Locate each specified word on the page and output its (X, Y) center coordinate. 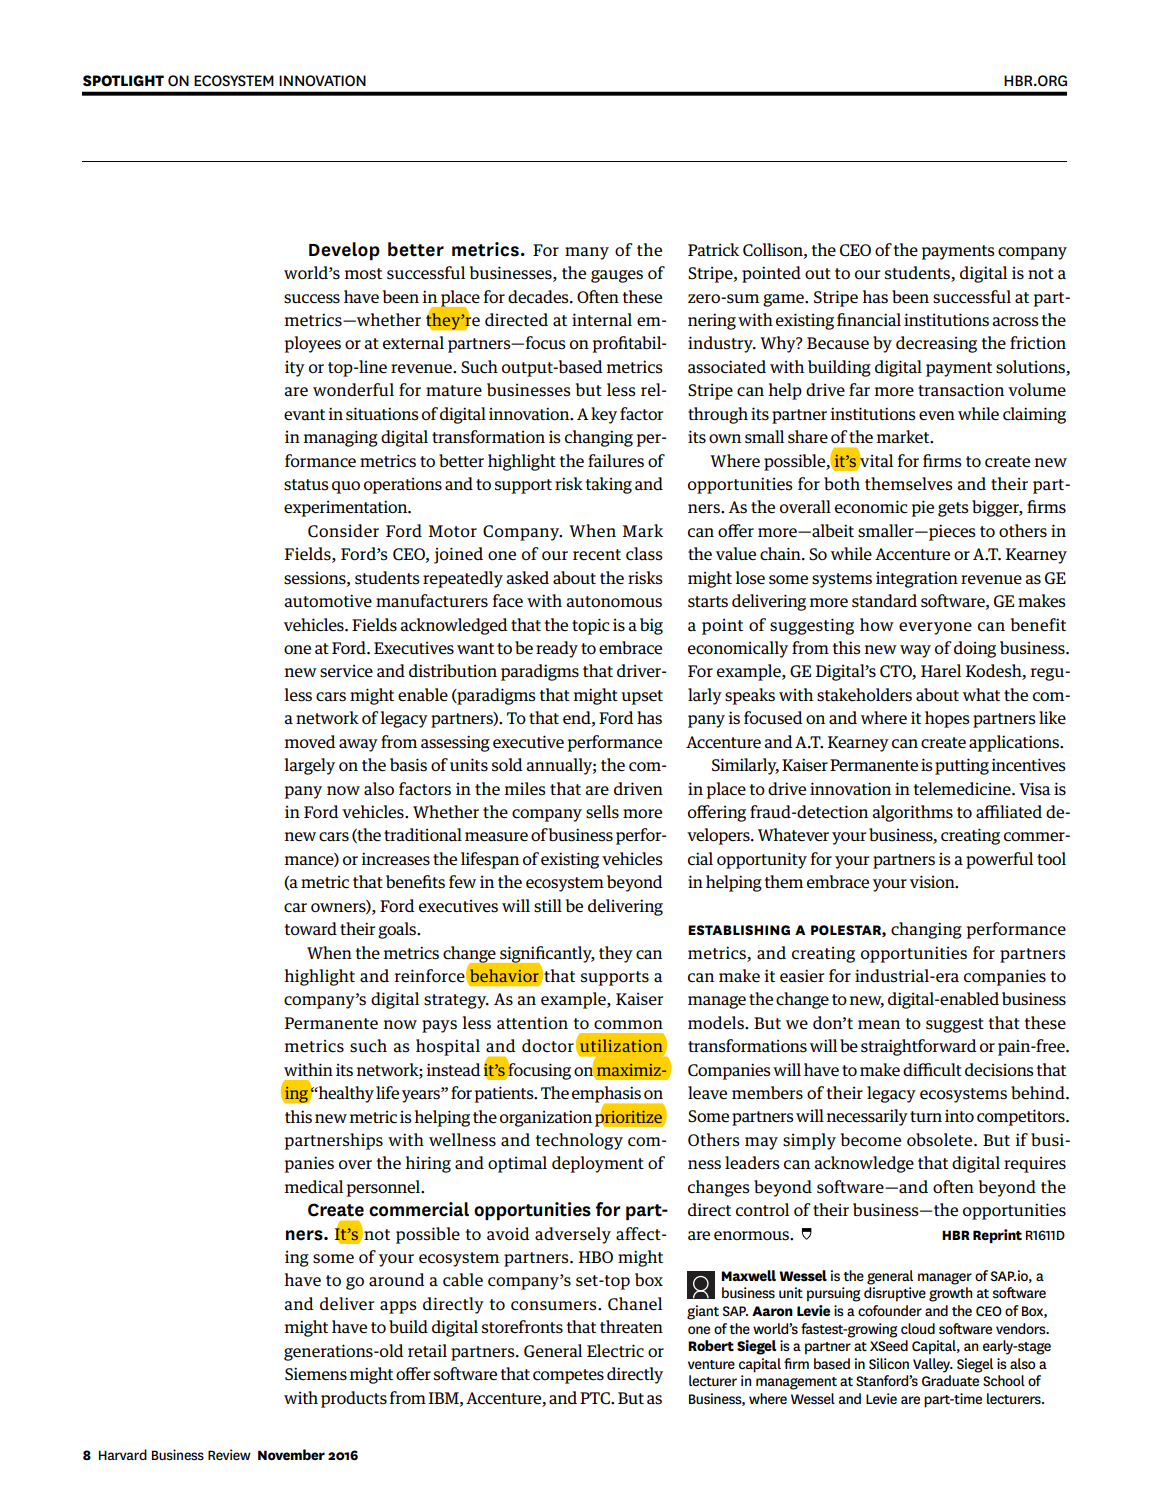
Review (229, 1454)
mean (879, 1024)
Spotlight (123, 81)
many (587, 253)
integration (917, 580)
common (628, 1025)
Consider (343, 531)
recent (597, 554)
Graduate (950, 1380)
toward (311, 928)
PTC (596, 1398)
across (1015, 322)
